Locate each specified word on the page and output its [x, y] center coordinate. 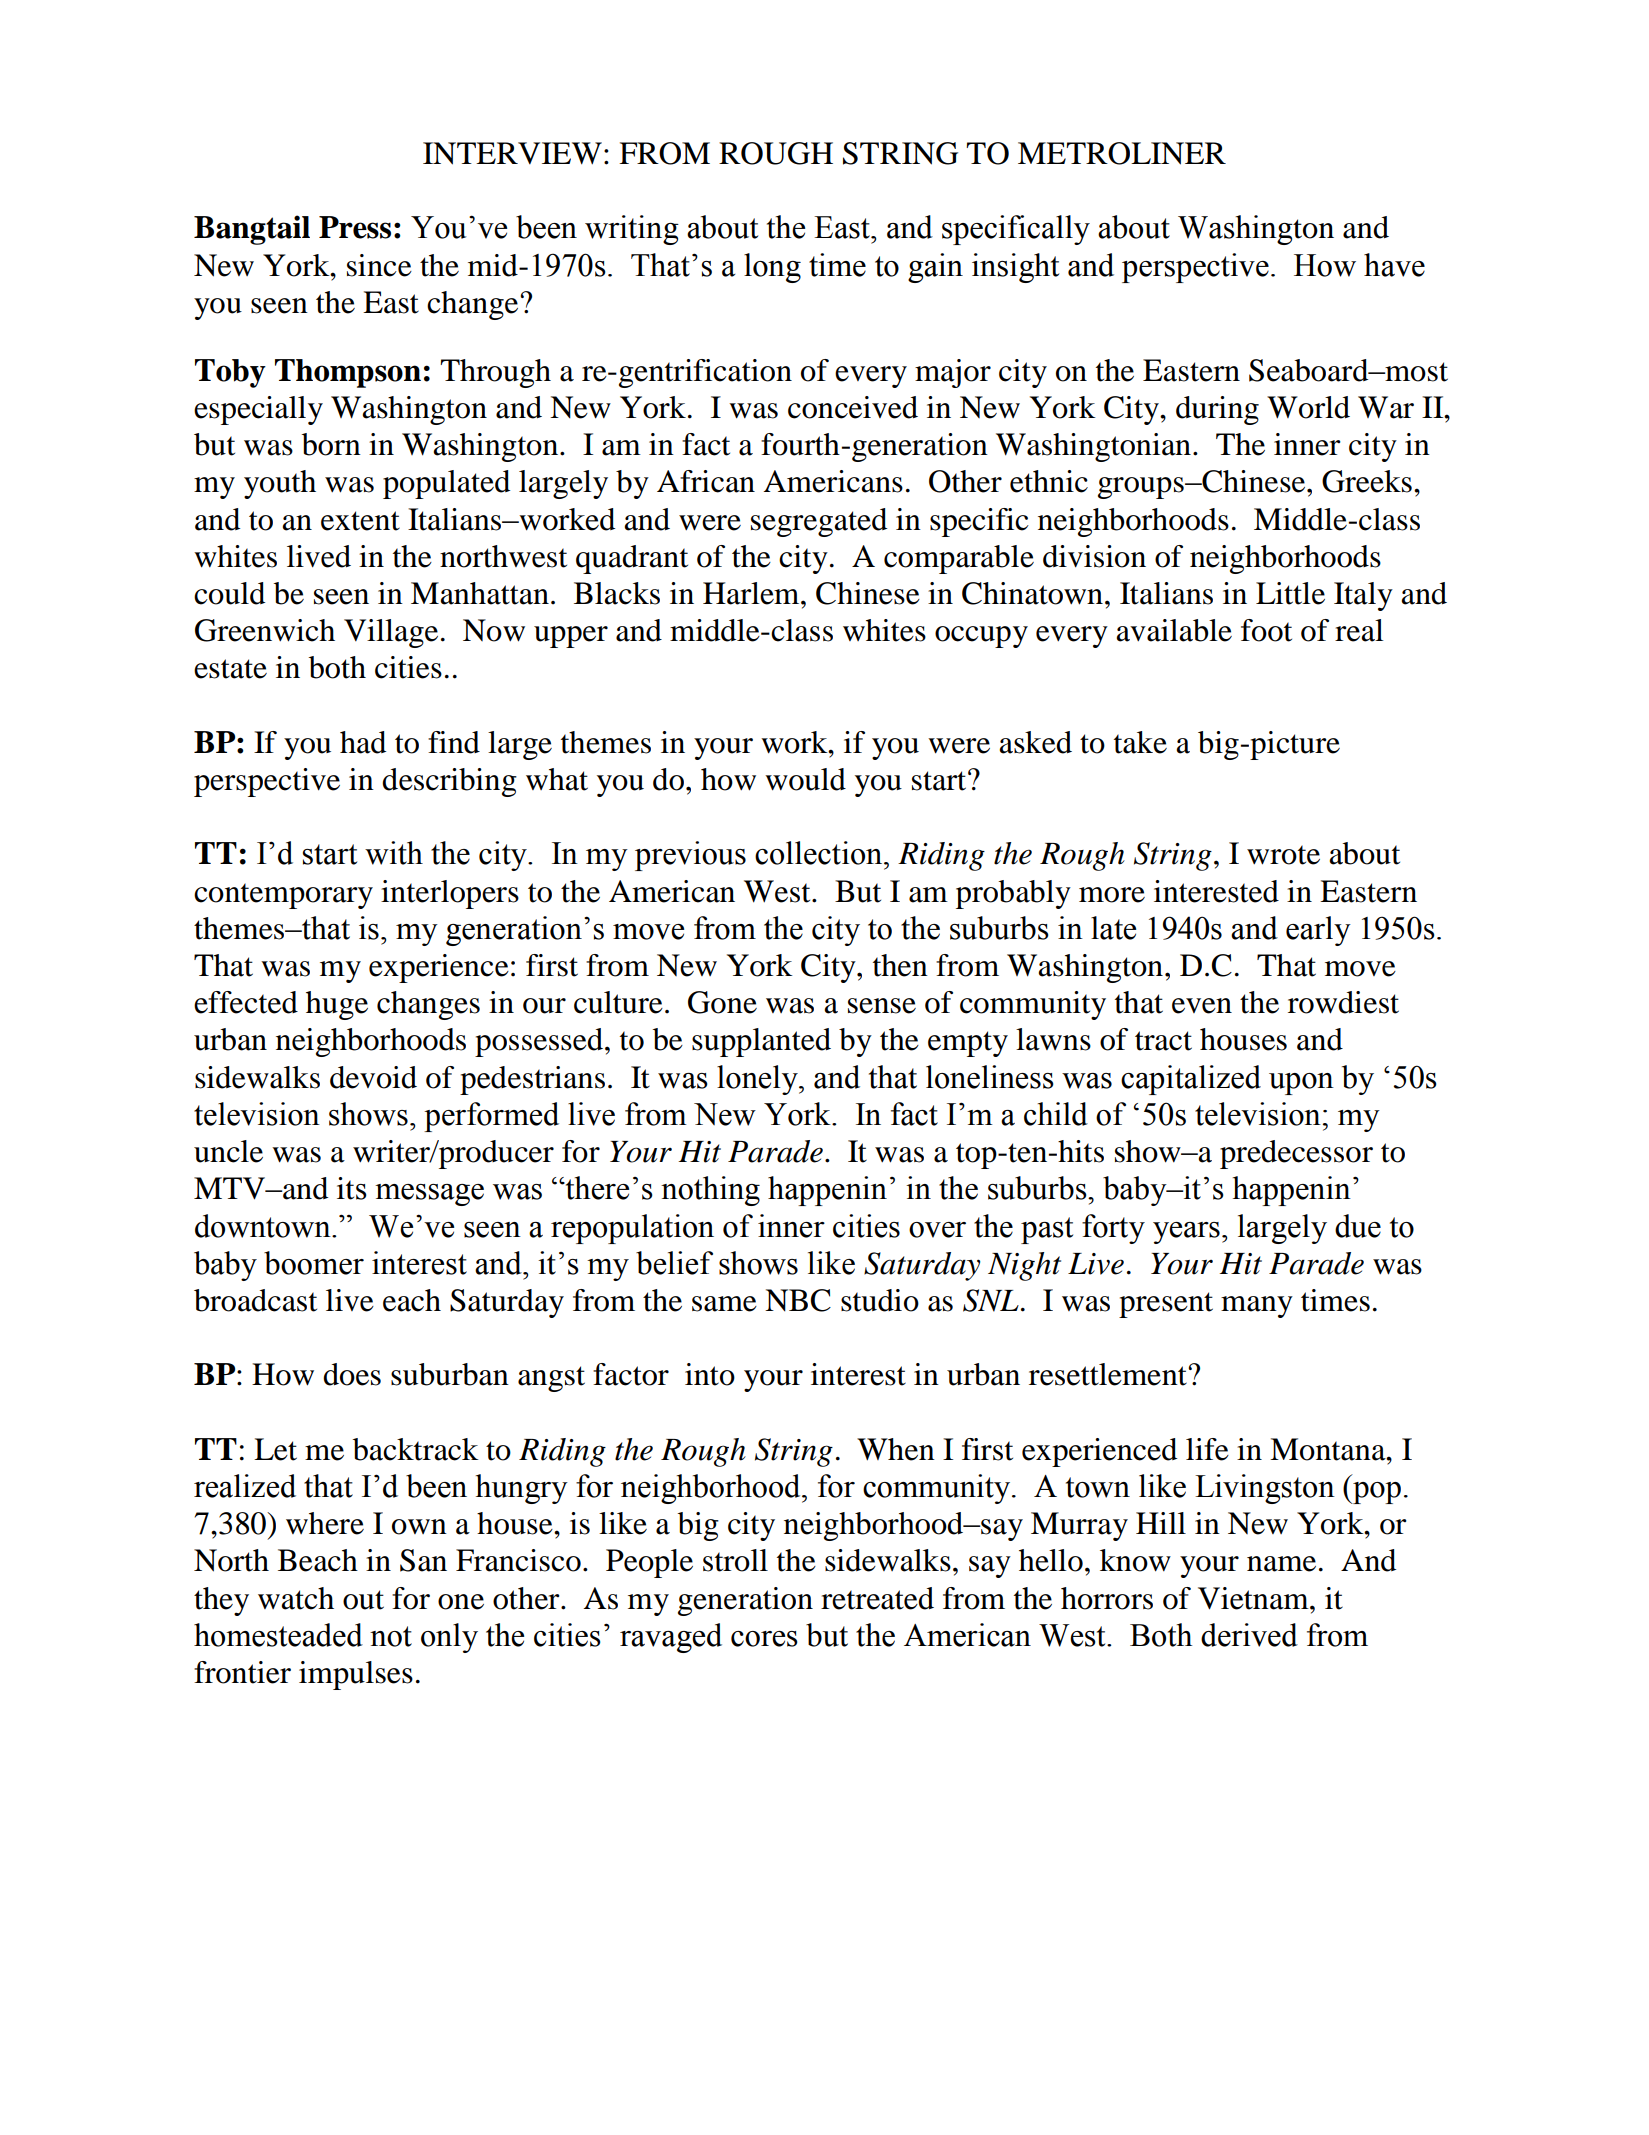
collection [820, 853]
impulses [356, 1675]
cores [764, 1639]
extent [360, 521]
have [1394, 265]
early [1318, 931]
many [1257, 1307]
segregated [819, 522]
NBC [798, 1300]
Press [355, 227]
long [772, 268]
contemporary [283, 896]
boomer [314, 1263]
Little [1290, 593]
